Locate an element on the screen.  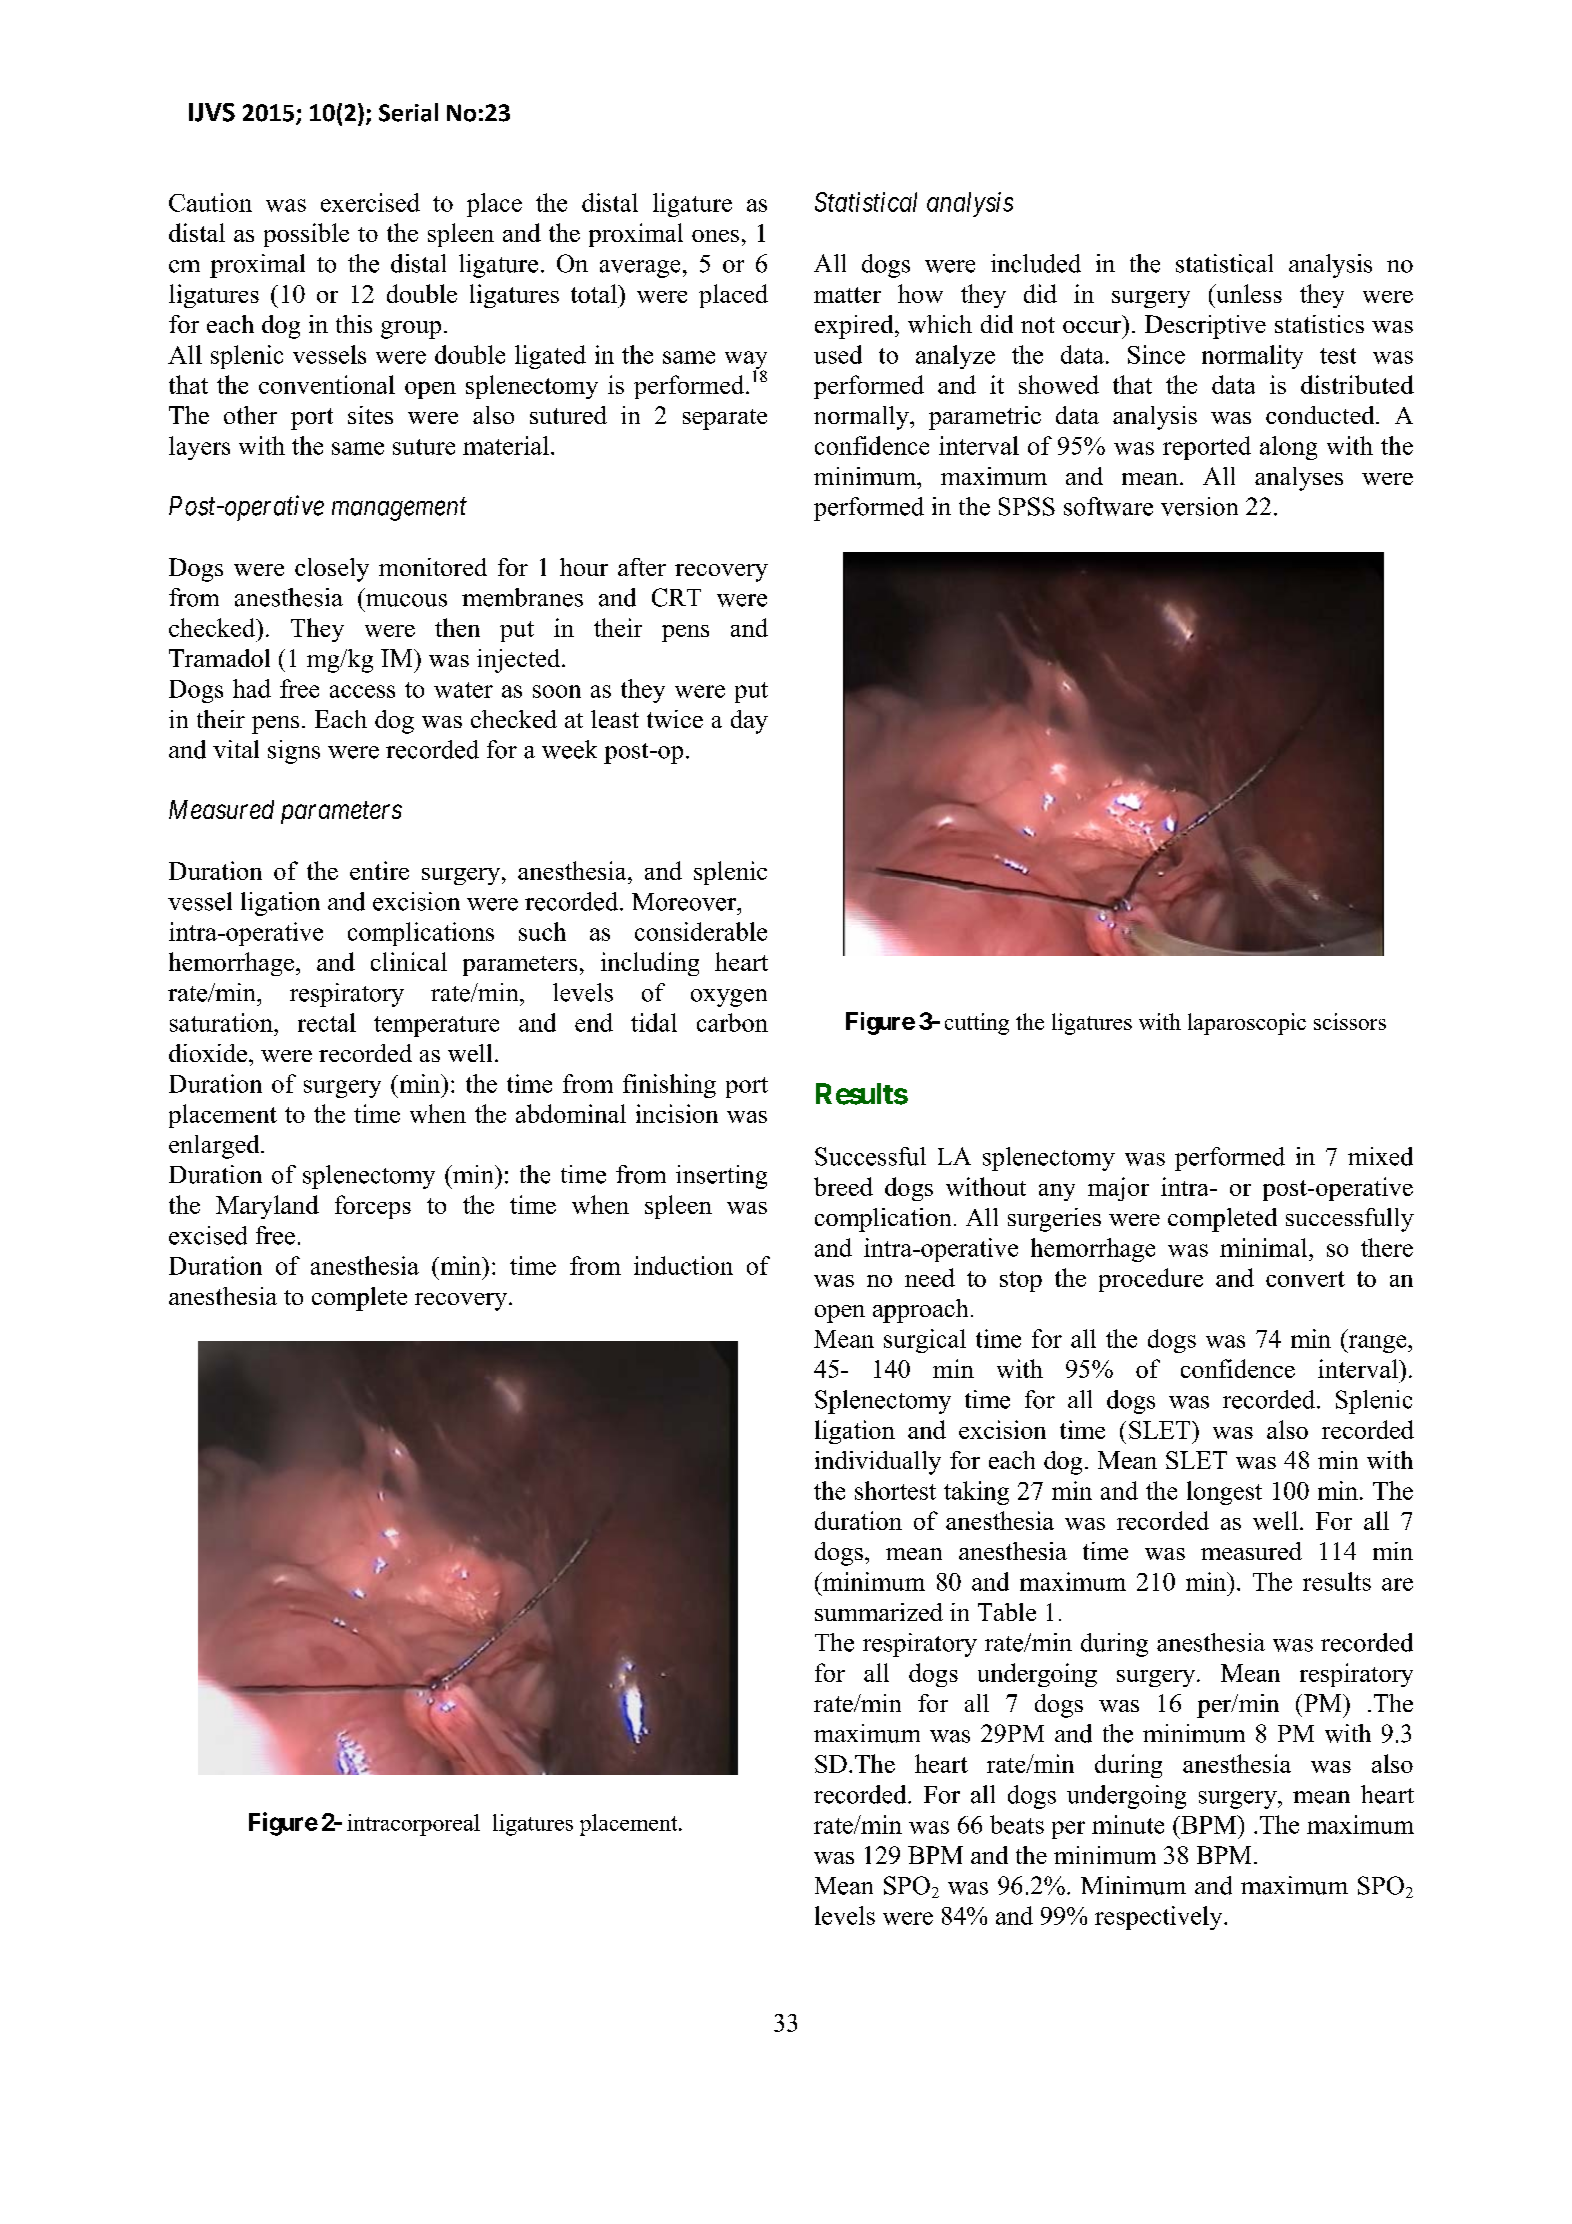
unless is located at coordinates (1248, 293).
